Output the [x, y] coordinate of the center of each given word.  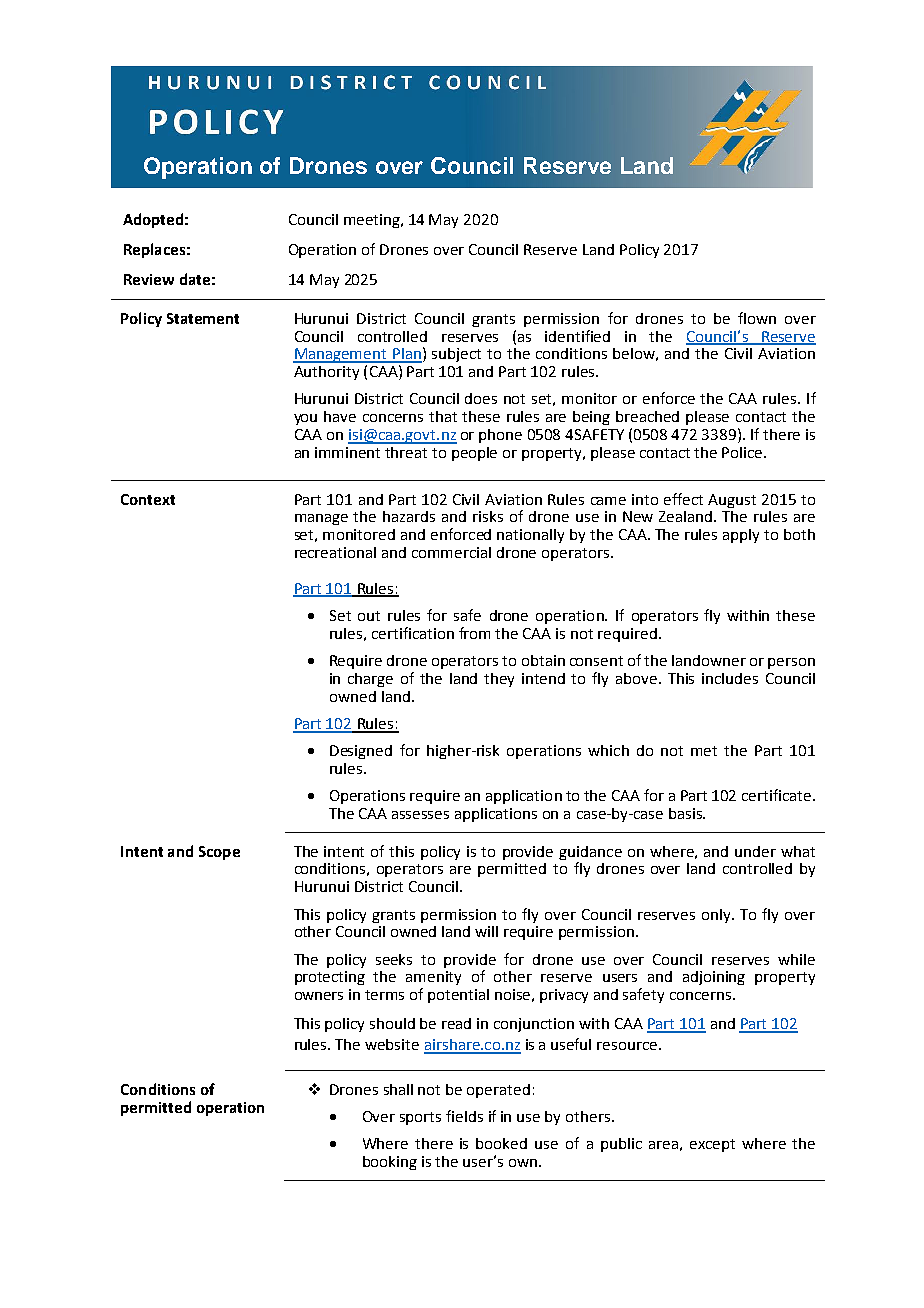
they [499, 680]
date [195, 279]
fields [464, 1116]
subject [456, 355]
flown [757, 318]
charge [370, 680]
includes [730, 678]
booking [390, 1163]
